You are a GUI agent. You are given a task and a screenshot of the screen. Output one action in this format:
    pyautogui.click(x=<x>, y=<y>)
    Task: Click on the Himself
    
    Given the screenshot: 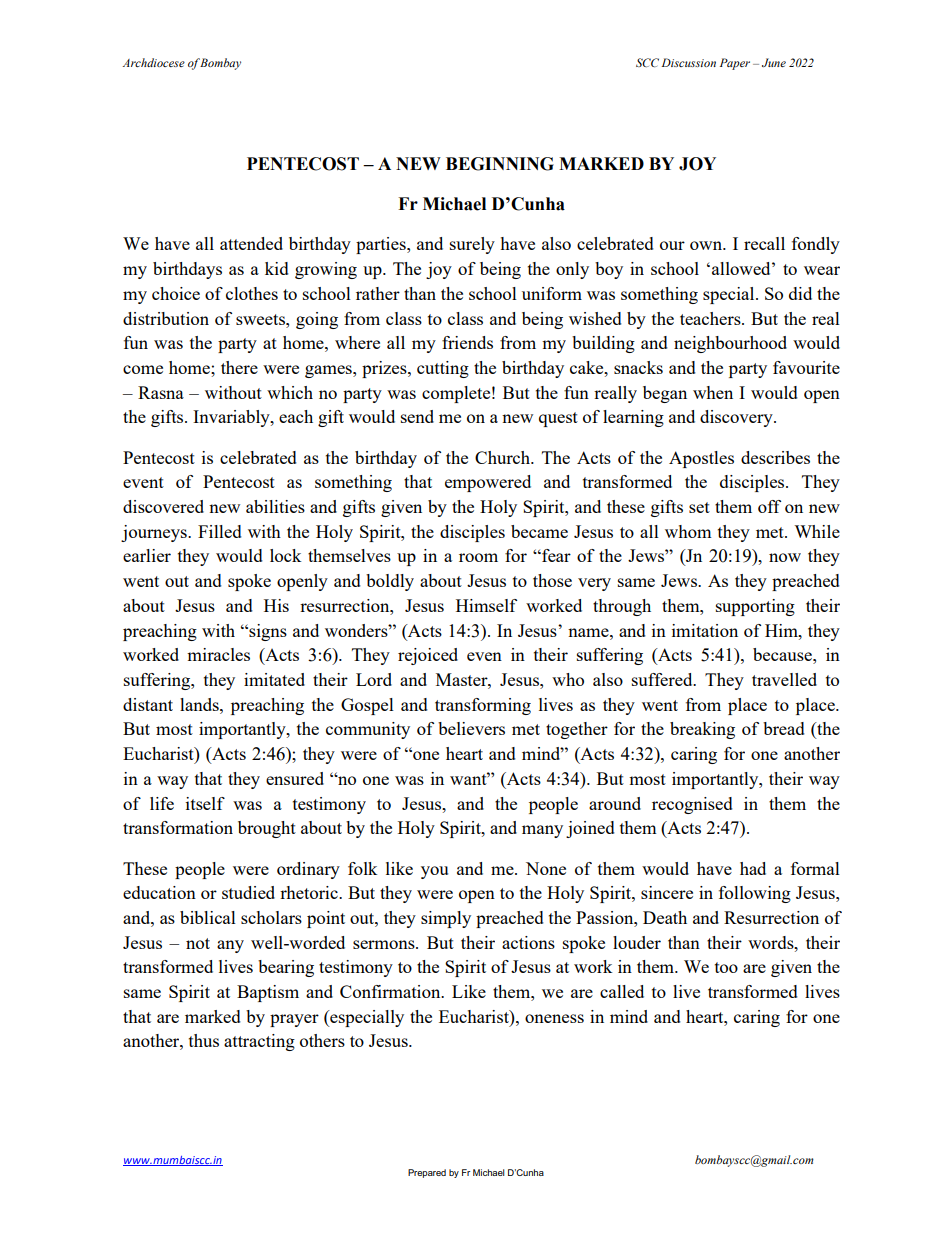 What is the action you would take?
    pyautogui.click(x=486, y=605)
